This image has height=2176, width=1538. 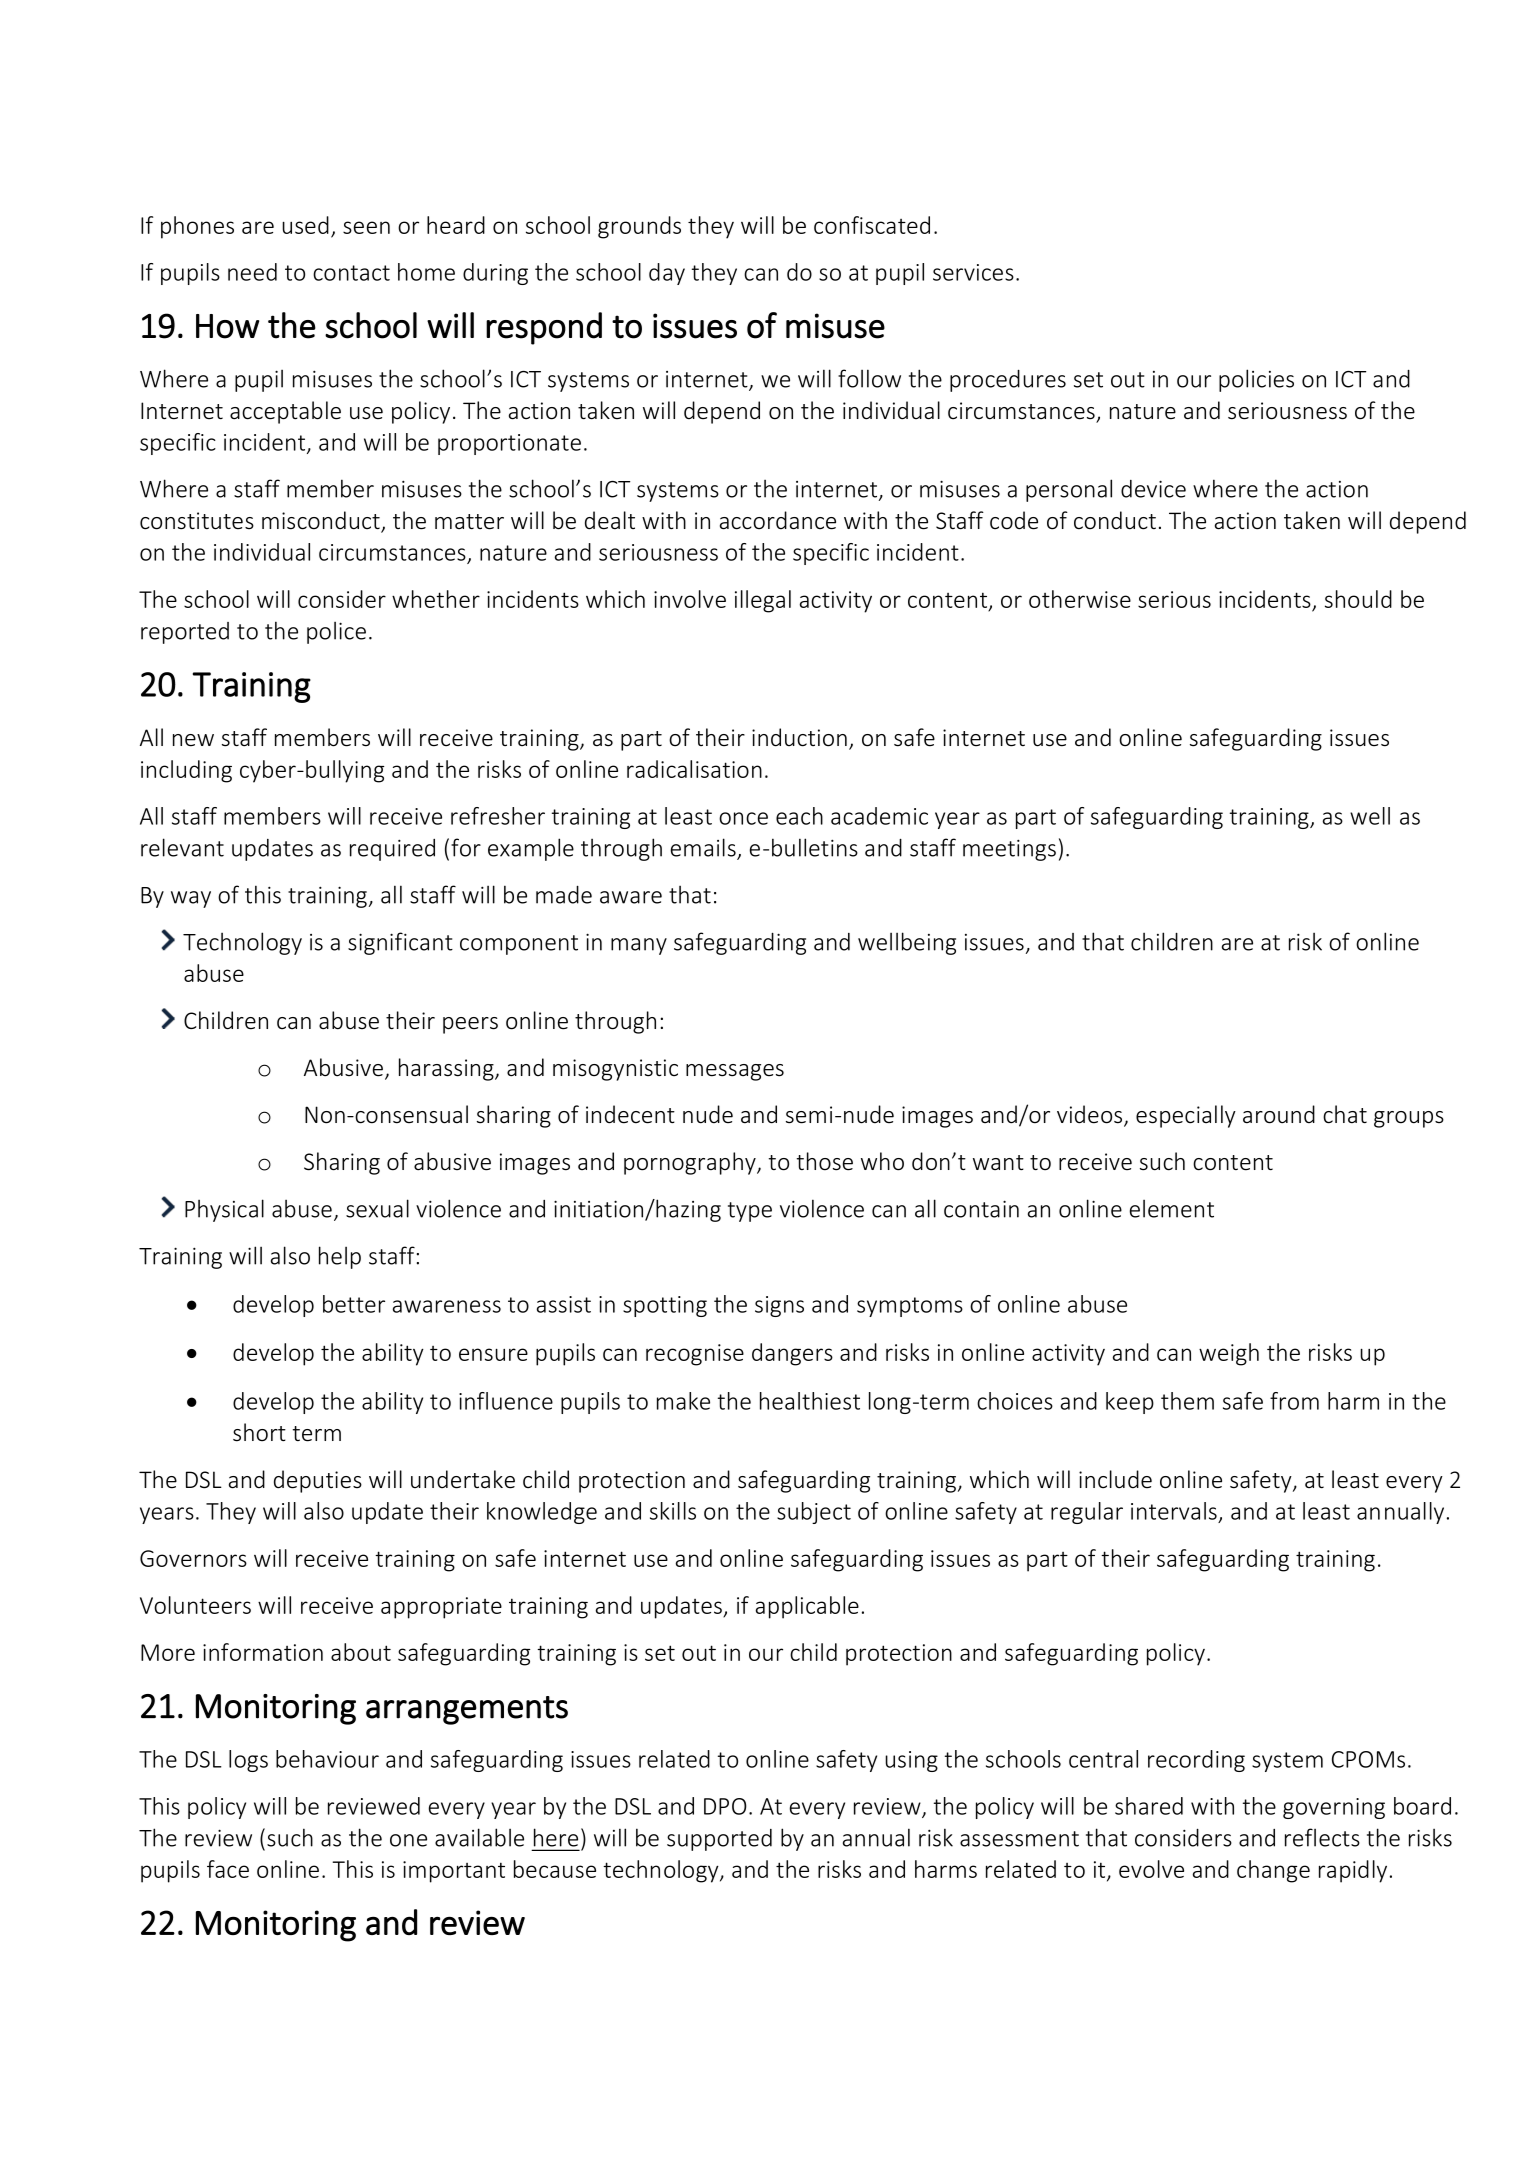 What do you see at coordinates (336, 633) in the image?
I see `police` at bounding box center [336, 633].
